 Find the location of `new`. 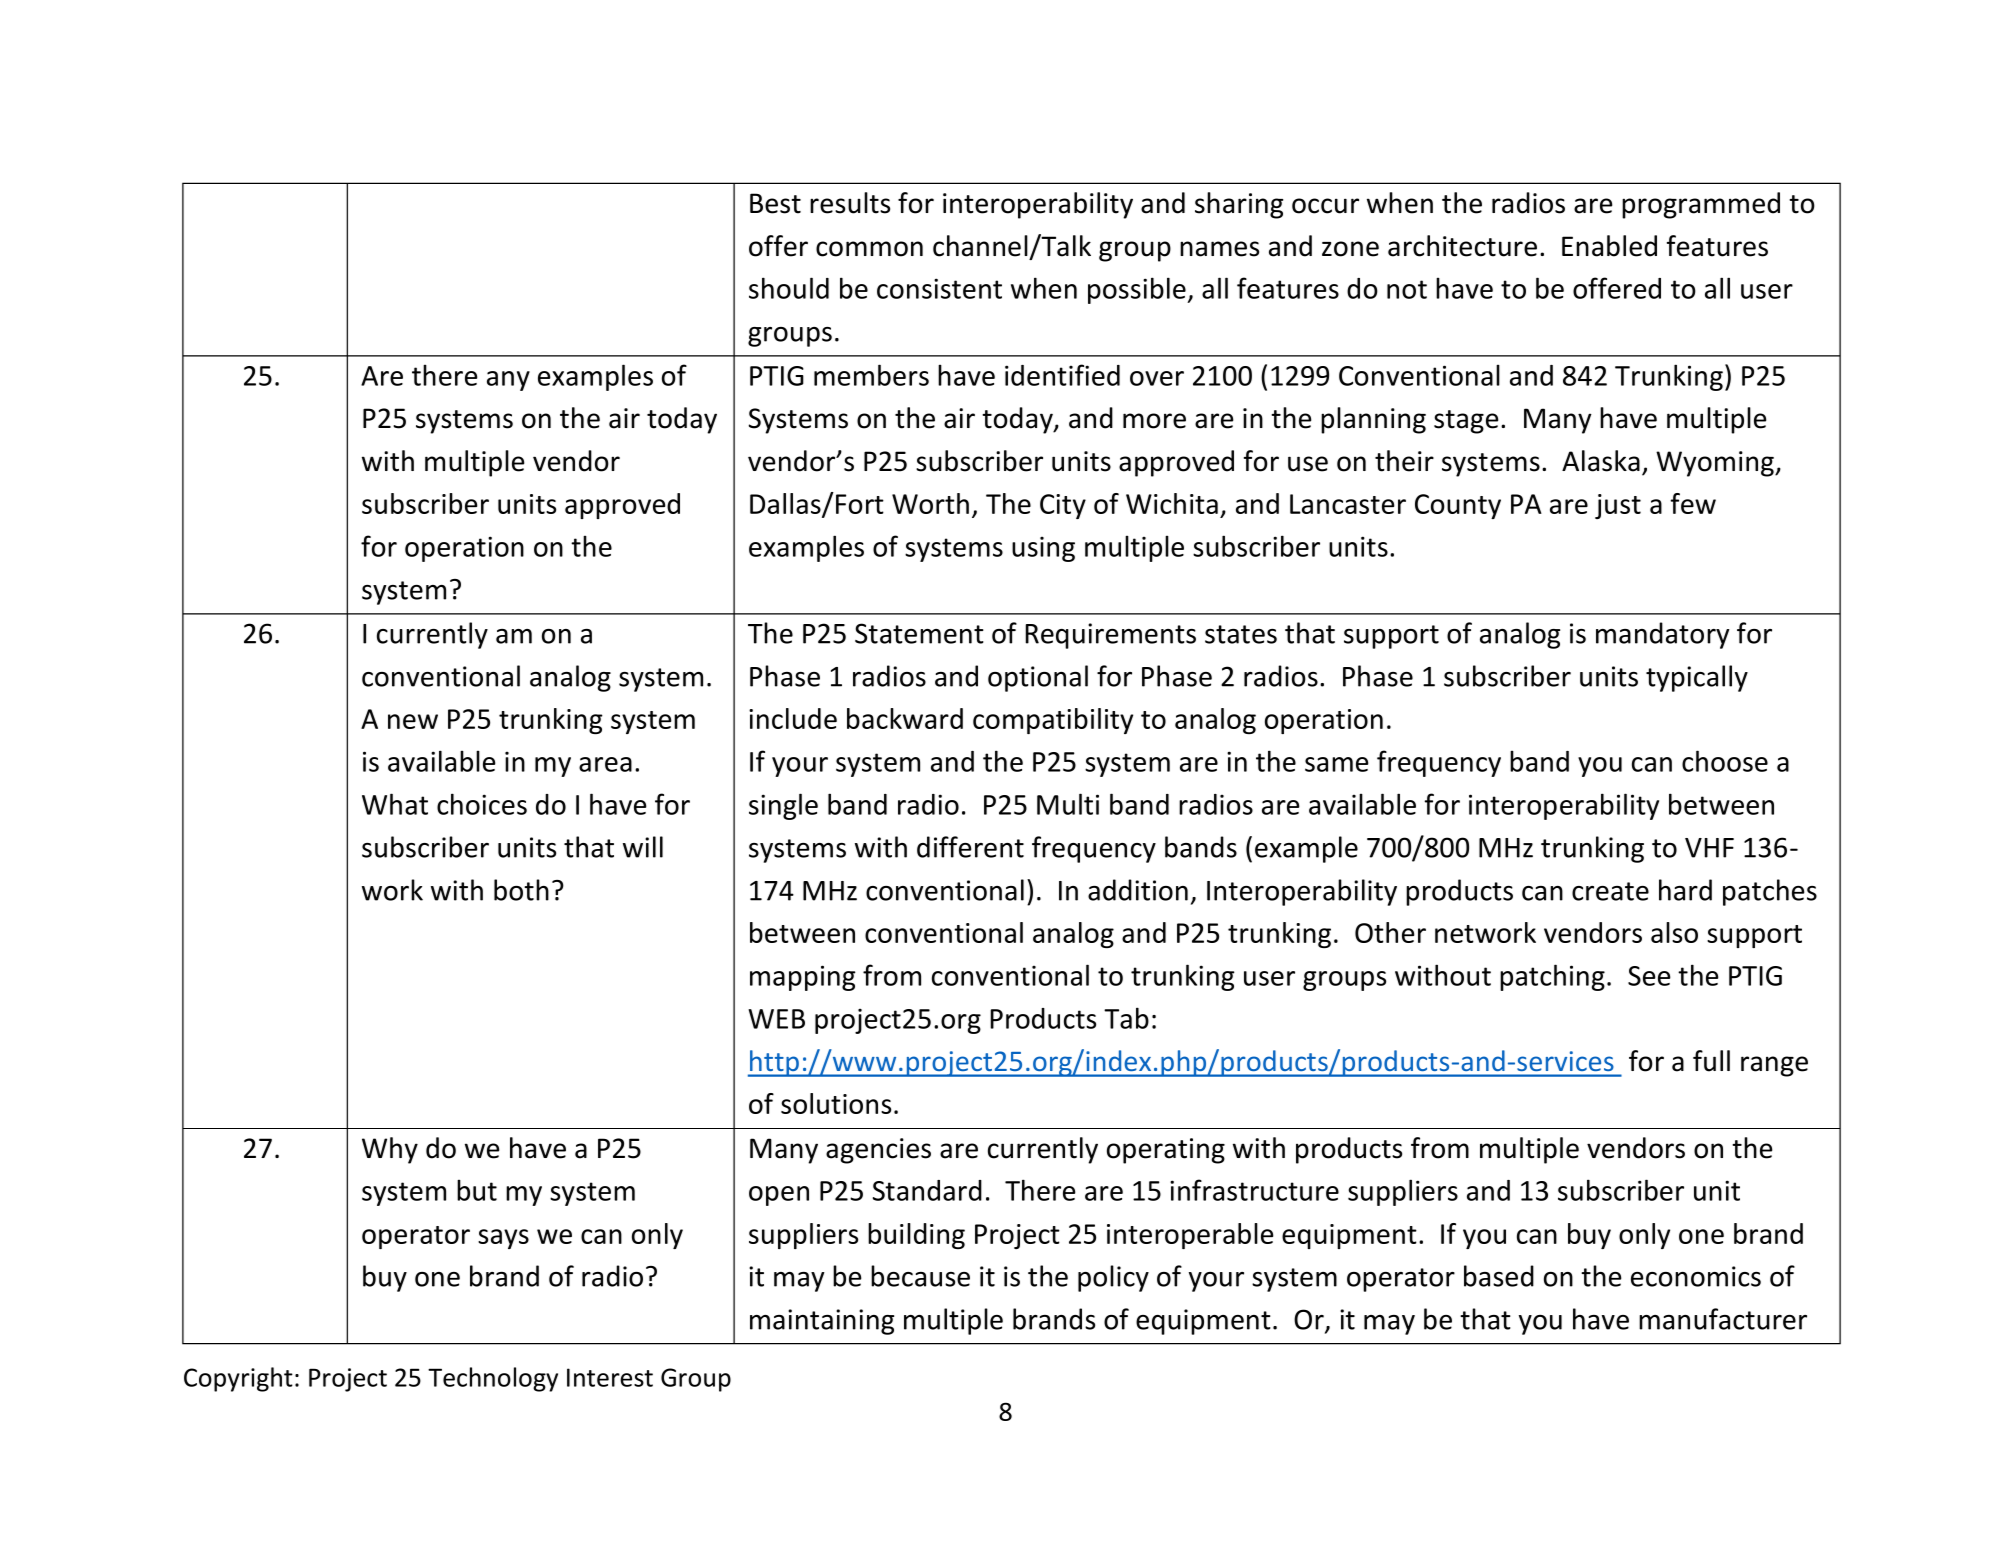

new is located at coordinates (413, 721).
